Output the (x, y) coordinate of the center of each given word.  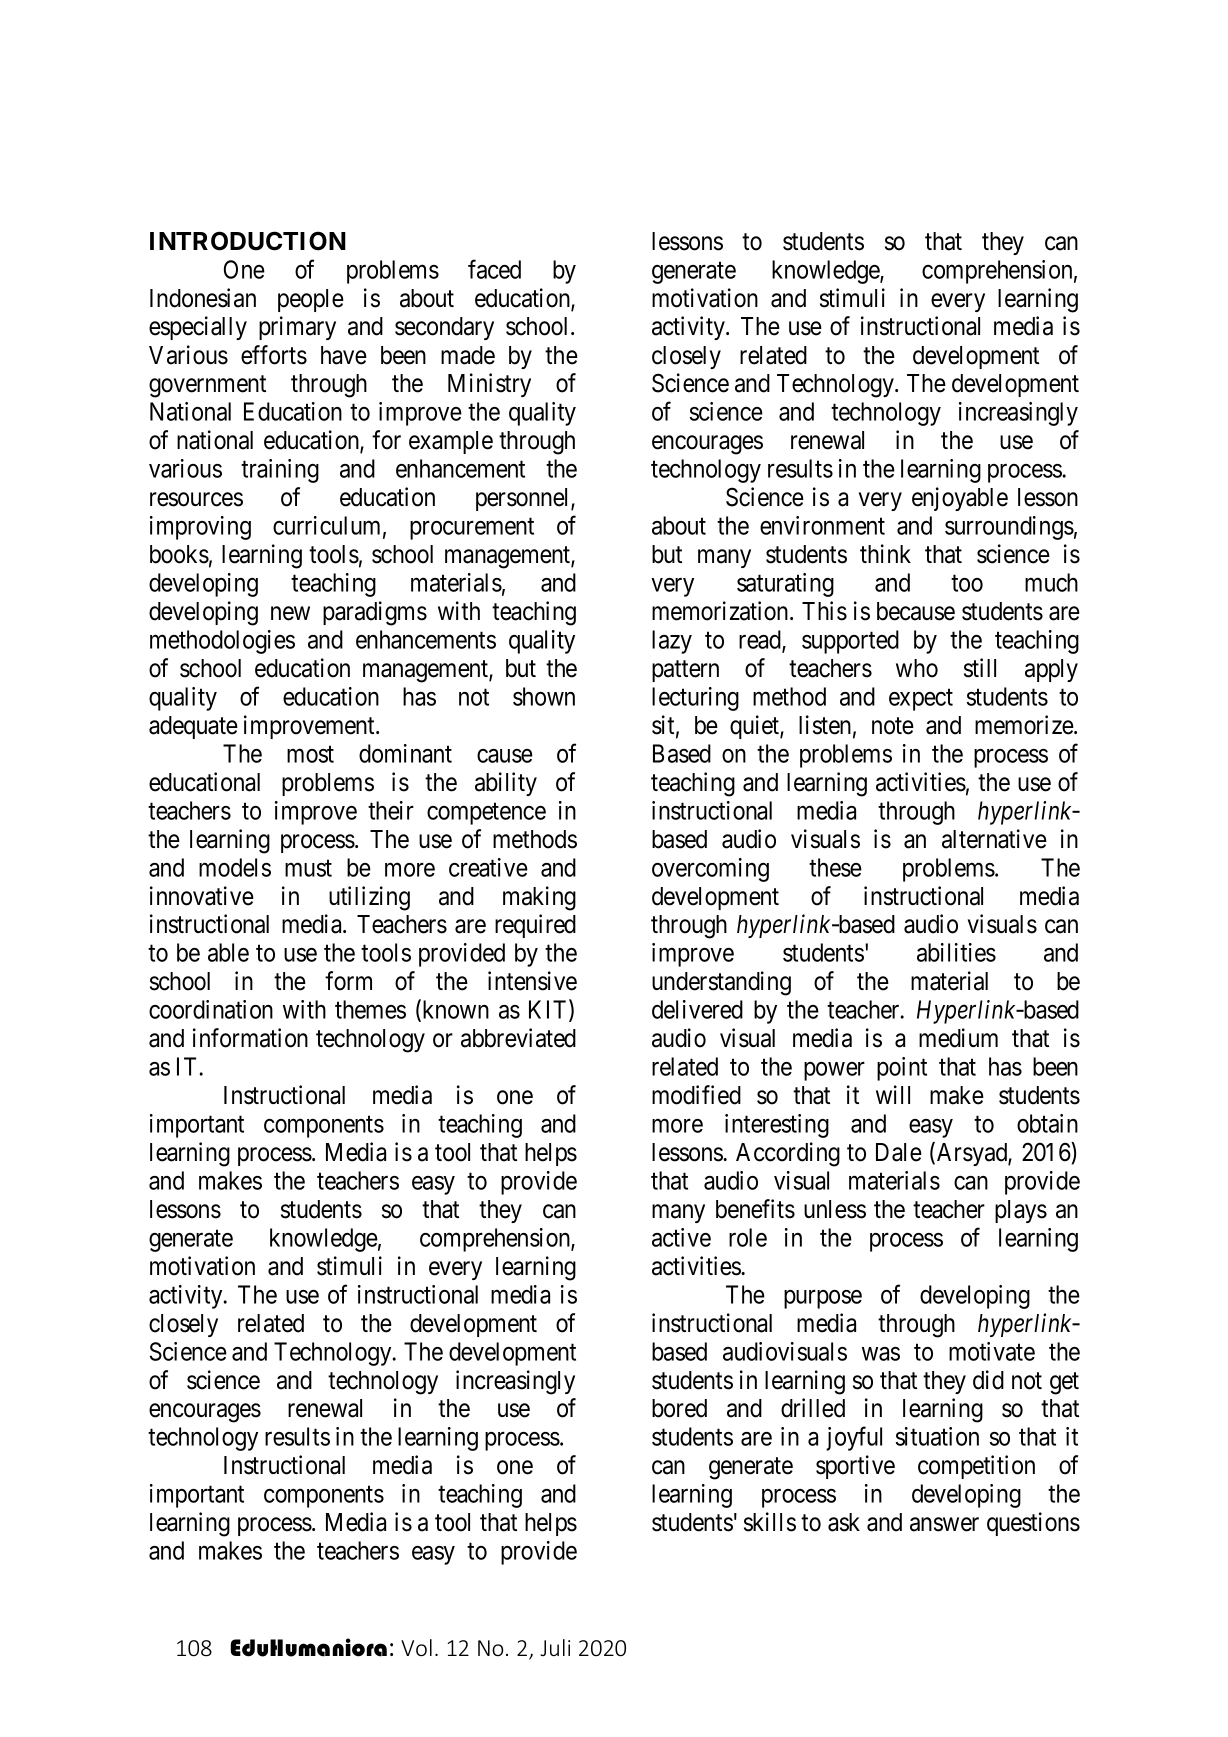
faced (494, 269)
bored (679, 1408)
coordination (211, 1009)
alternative (994, 839)
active (681, 1237)
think (885, 553)
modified (696, 1095)
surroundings (1009, 528)
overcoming (710, 870)
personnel (524, 499)
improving (200, 528)
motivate (992, 1351)
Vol (416, 1647)
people (311, 300)
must (308, 868)
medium (958, 1038)
